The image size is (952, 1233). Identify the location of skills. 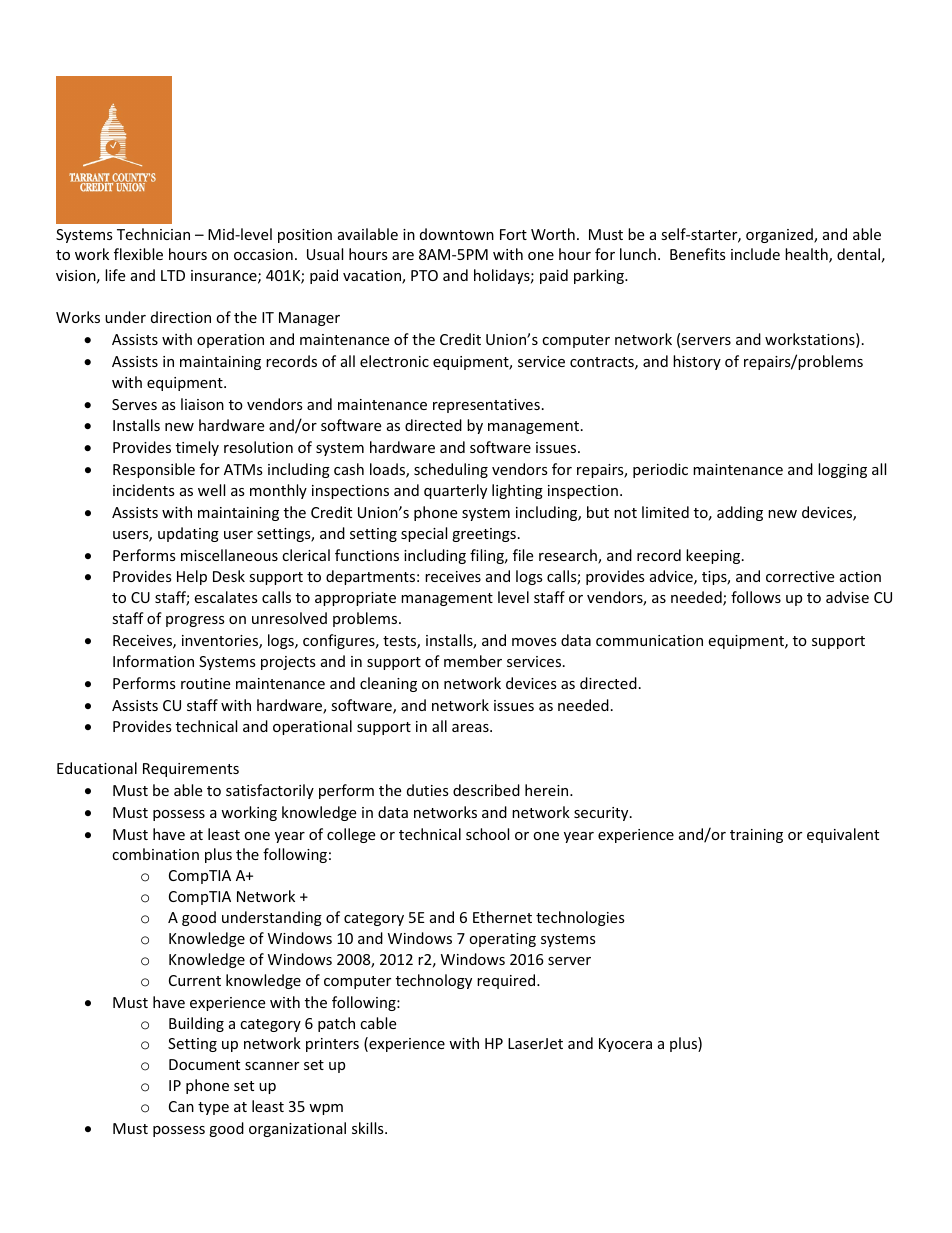
(369, 1128).
